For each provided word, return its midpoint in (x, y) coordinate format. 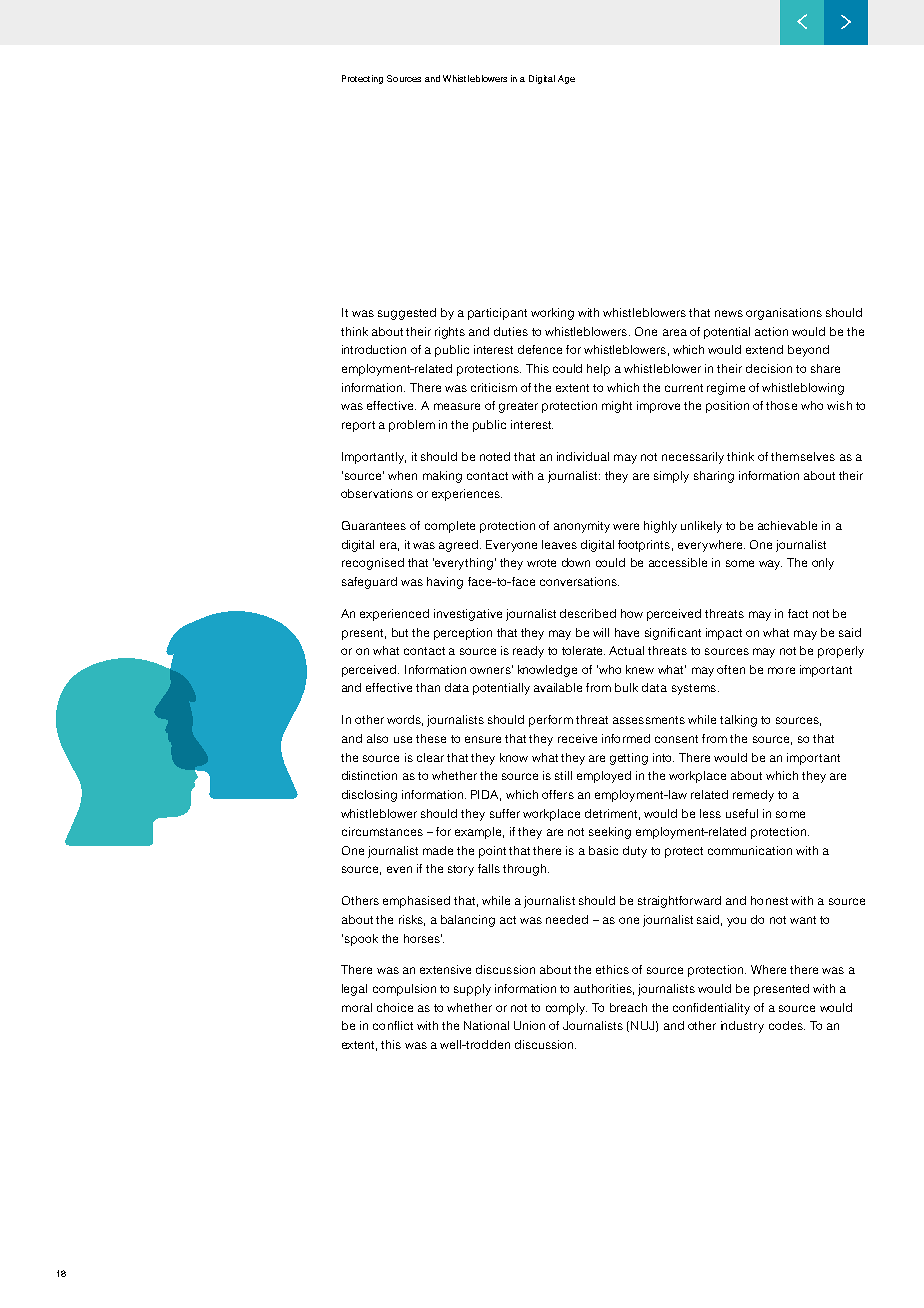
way (770, 565)
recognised (373, 564)
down (576, 562)
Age (566, 79)
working (552, 314)
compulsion (404, 990)
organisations (784, 314)
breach (628, 1007)
